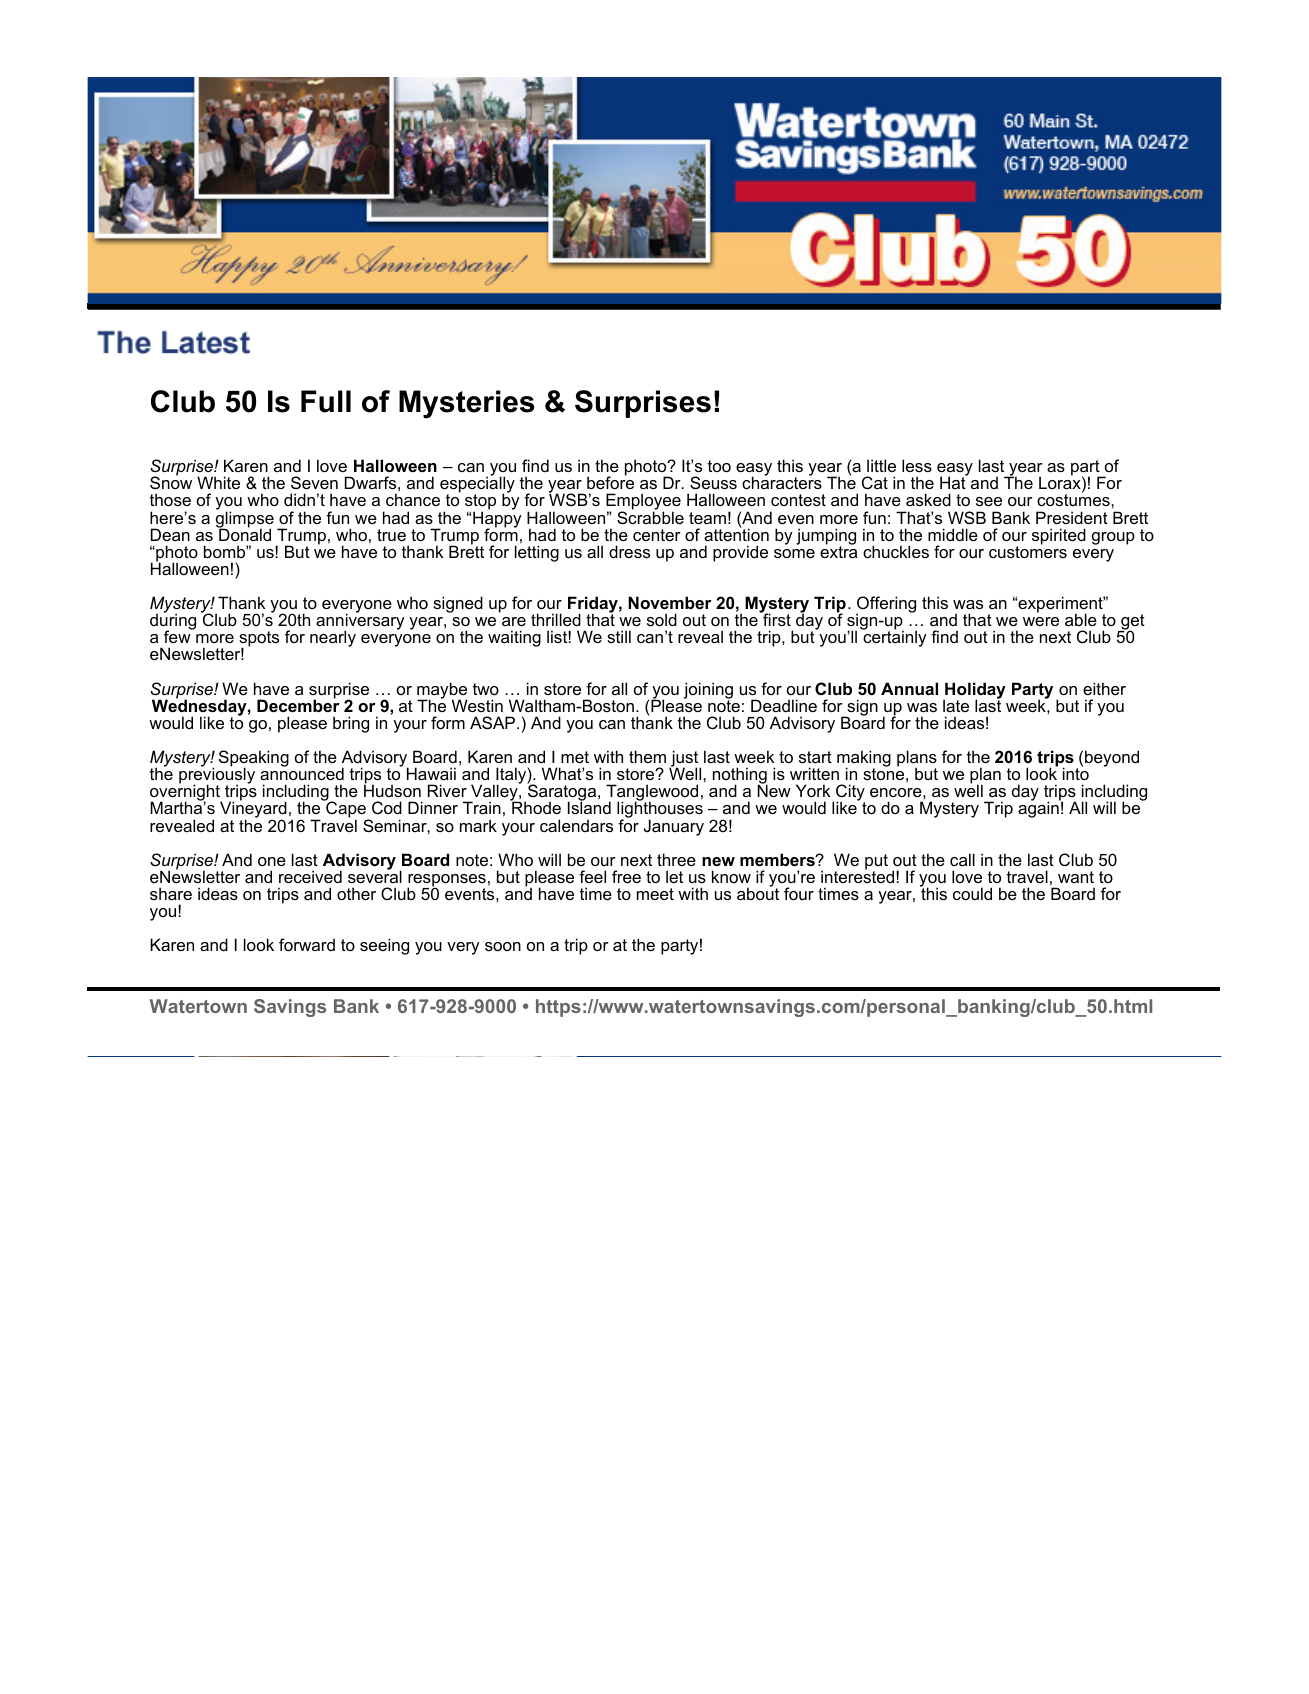 The width and height of the screenshot is (1309, 1694). I want to click on were, so click(1041, 621).
